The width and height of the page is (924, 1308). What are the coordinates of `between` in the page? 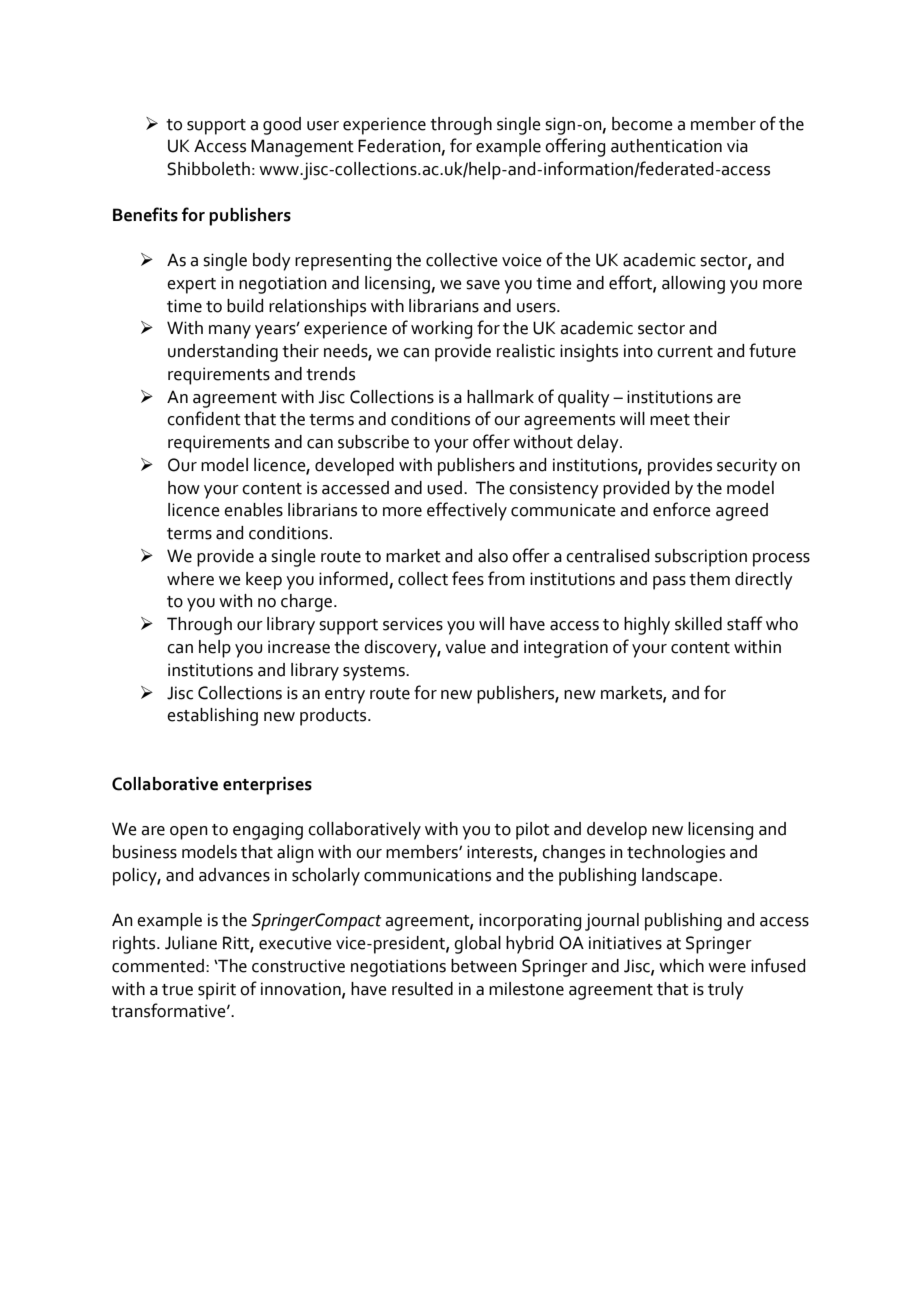 It's located at (484, 966).
